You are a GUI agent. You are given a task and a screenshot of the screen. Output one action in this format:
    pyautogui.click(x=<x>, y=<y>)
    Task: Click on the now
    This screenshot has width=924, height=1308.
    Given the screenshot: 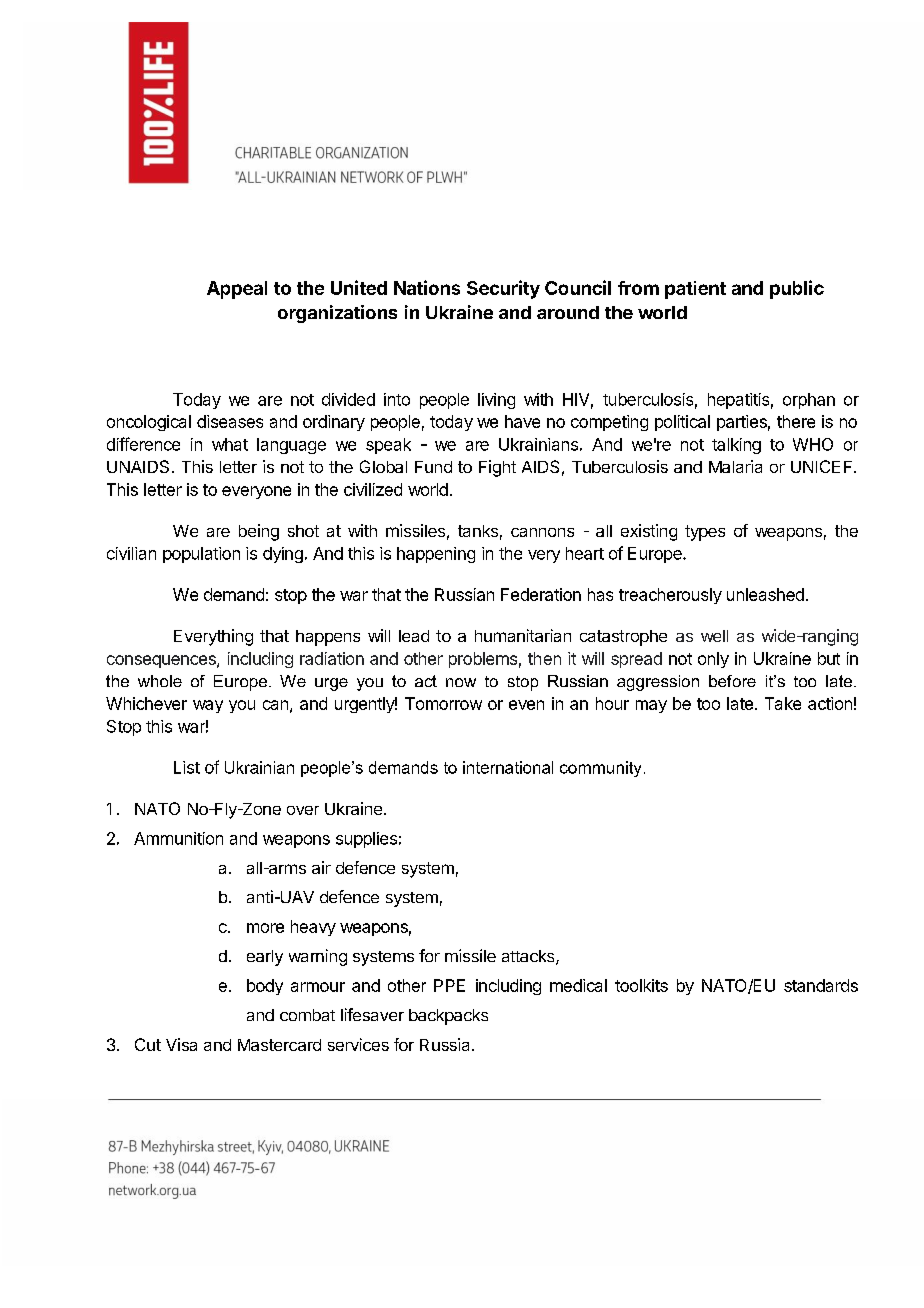 What is the action you would take?
    pyautogui.click(x=461, y=682)
